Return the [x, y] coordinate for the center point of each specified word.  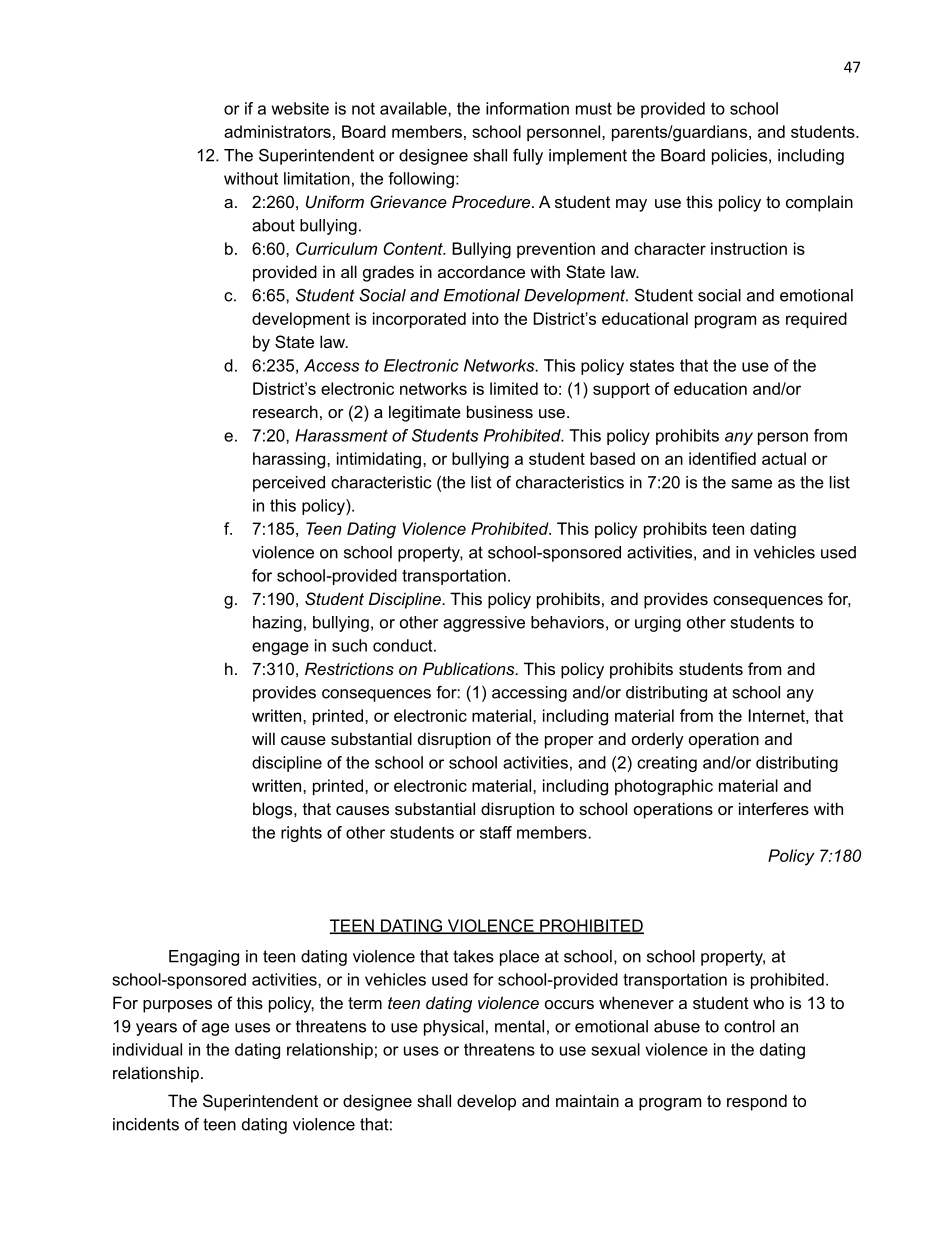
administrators [277, 131]
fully [528, 157]
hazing [277, 624]
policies [739, 157]
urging [658, 624]
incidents [146, 1124]
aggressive [484, 624]
